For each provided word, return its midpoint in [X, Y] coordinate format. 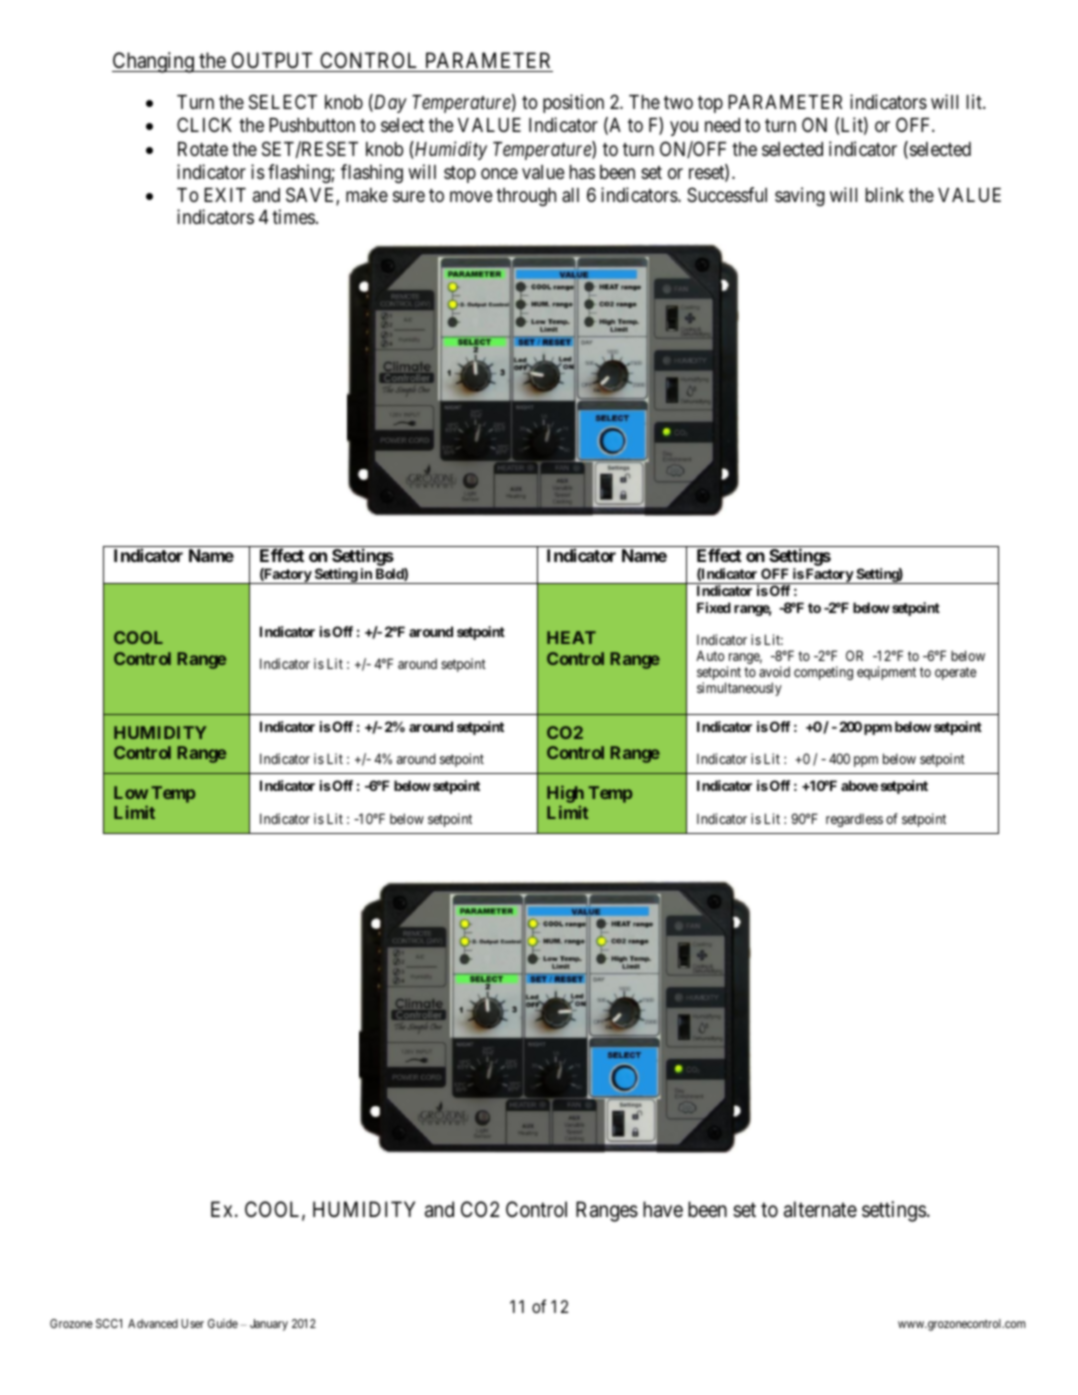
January [269, 1325]
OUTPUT [272, 62]
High [565, 794]
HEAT [571, 637]
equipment [886, 673]
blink [885, 194]
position [573, 103]
